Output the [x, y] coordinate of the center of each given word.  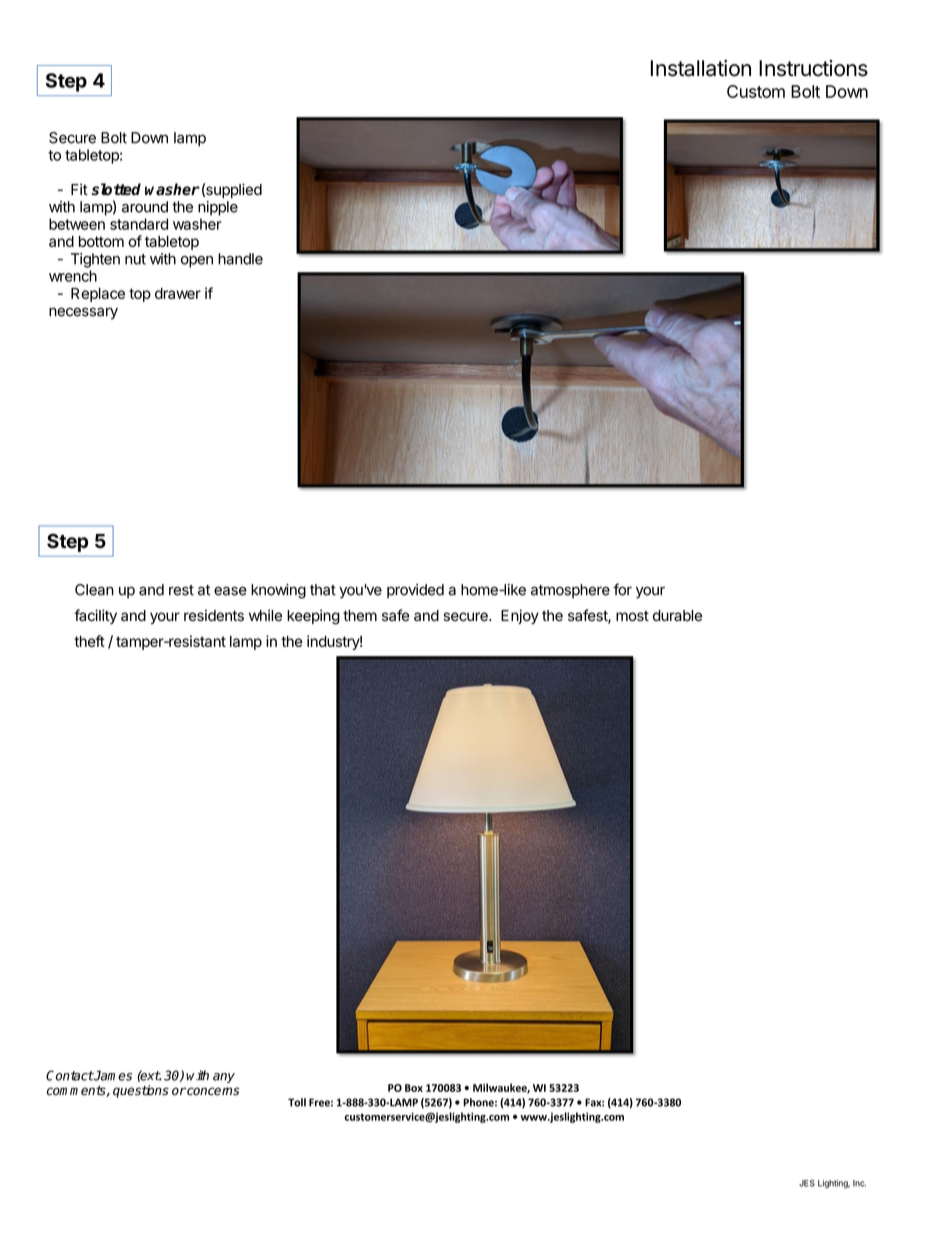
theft [89, 641]
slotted [116, 189]
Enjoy [520, 616]
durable [677, 616]
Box [414, 1088]
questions [141, 1091]
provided [415, 591]
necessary [83, 313]
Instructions [813, 68]
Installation [701, 68]
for [622, 589]
